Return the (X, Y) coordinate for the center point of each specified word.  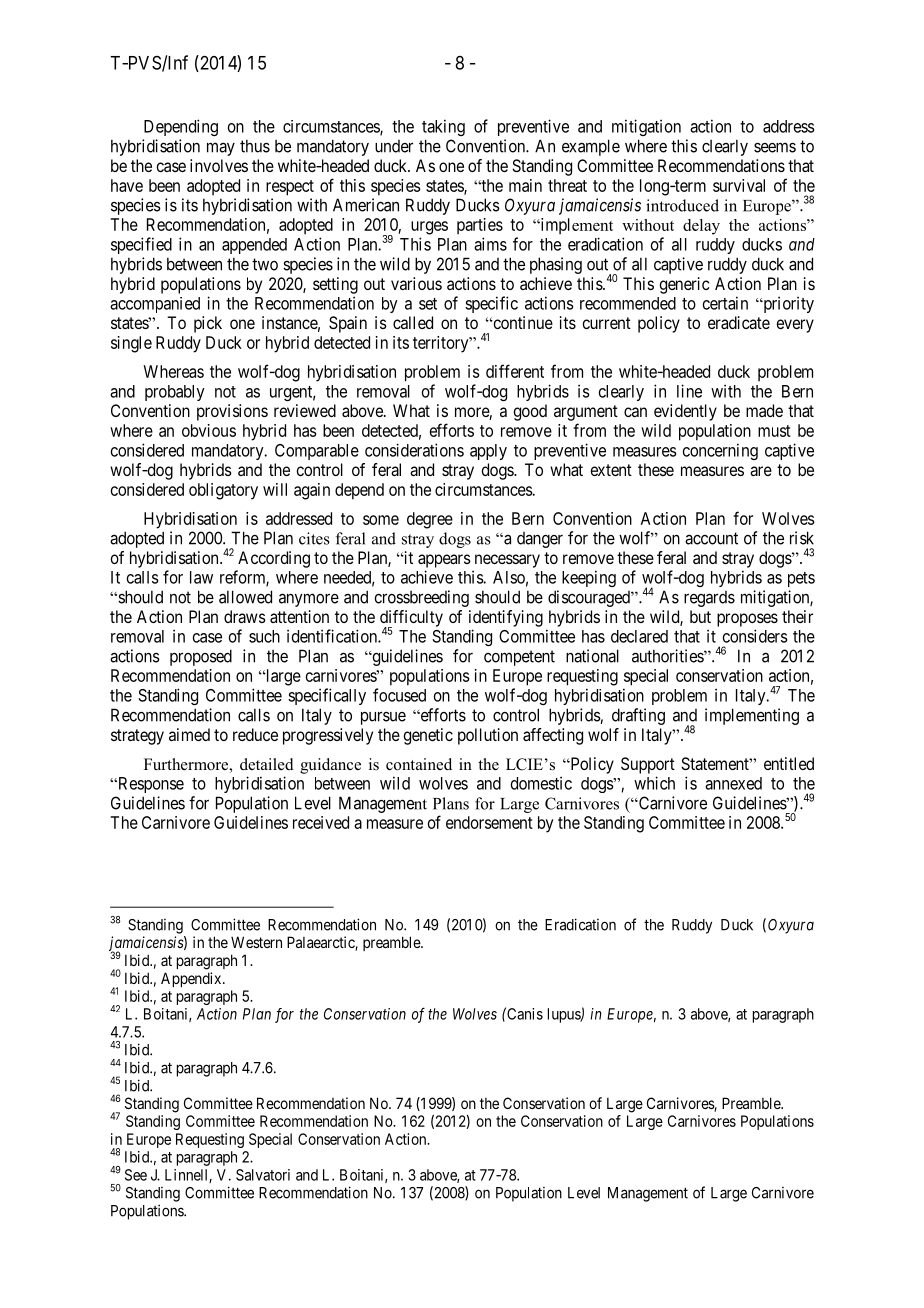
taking (443, 127)
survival (739, 185)
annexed (733, 783)
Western (256, 942)
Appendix (192, 979)
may (221, 149)
